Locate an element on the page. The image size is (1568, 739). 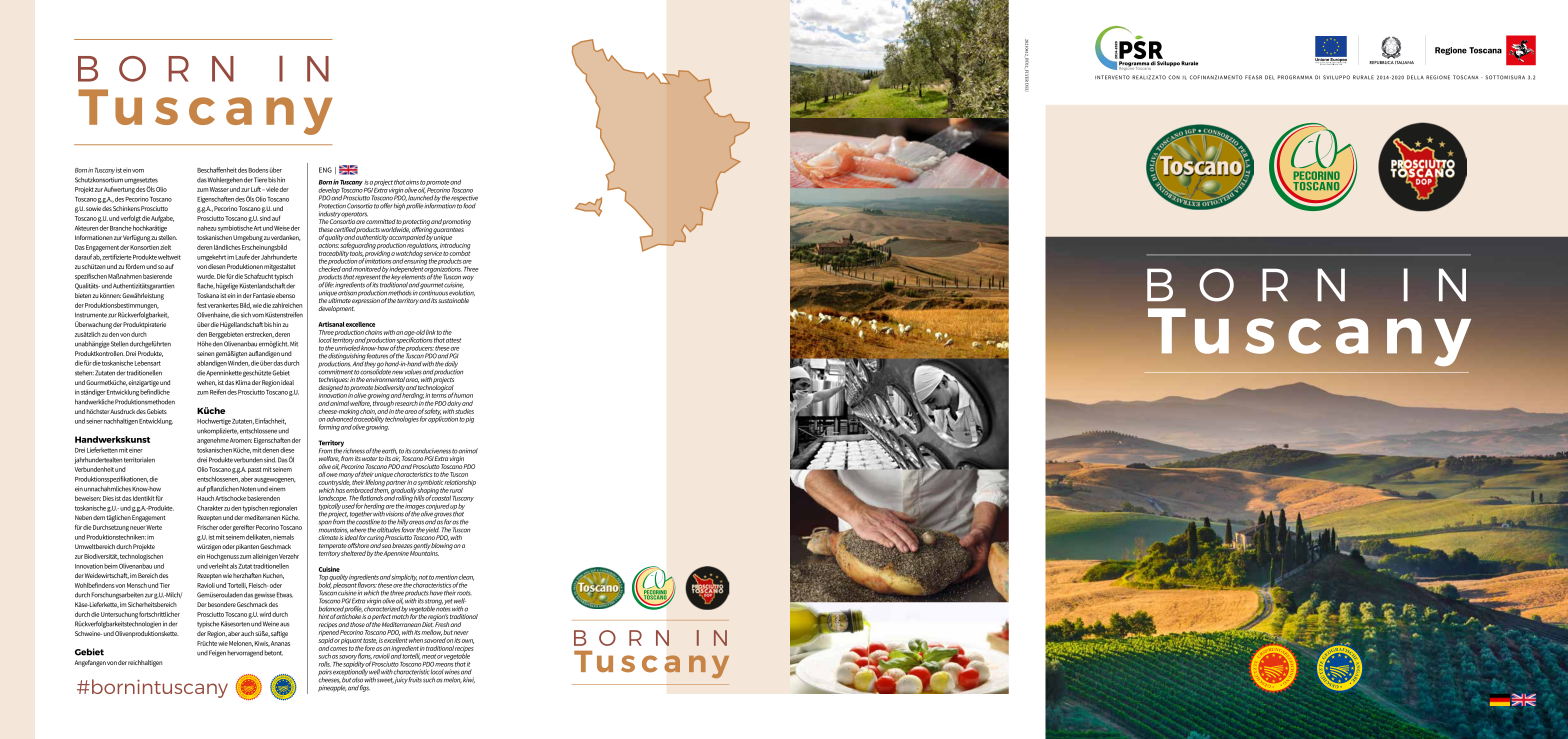
dem is located at coordinates (99, 517).
